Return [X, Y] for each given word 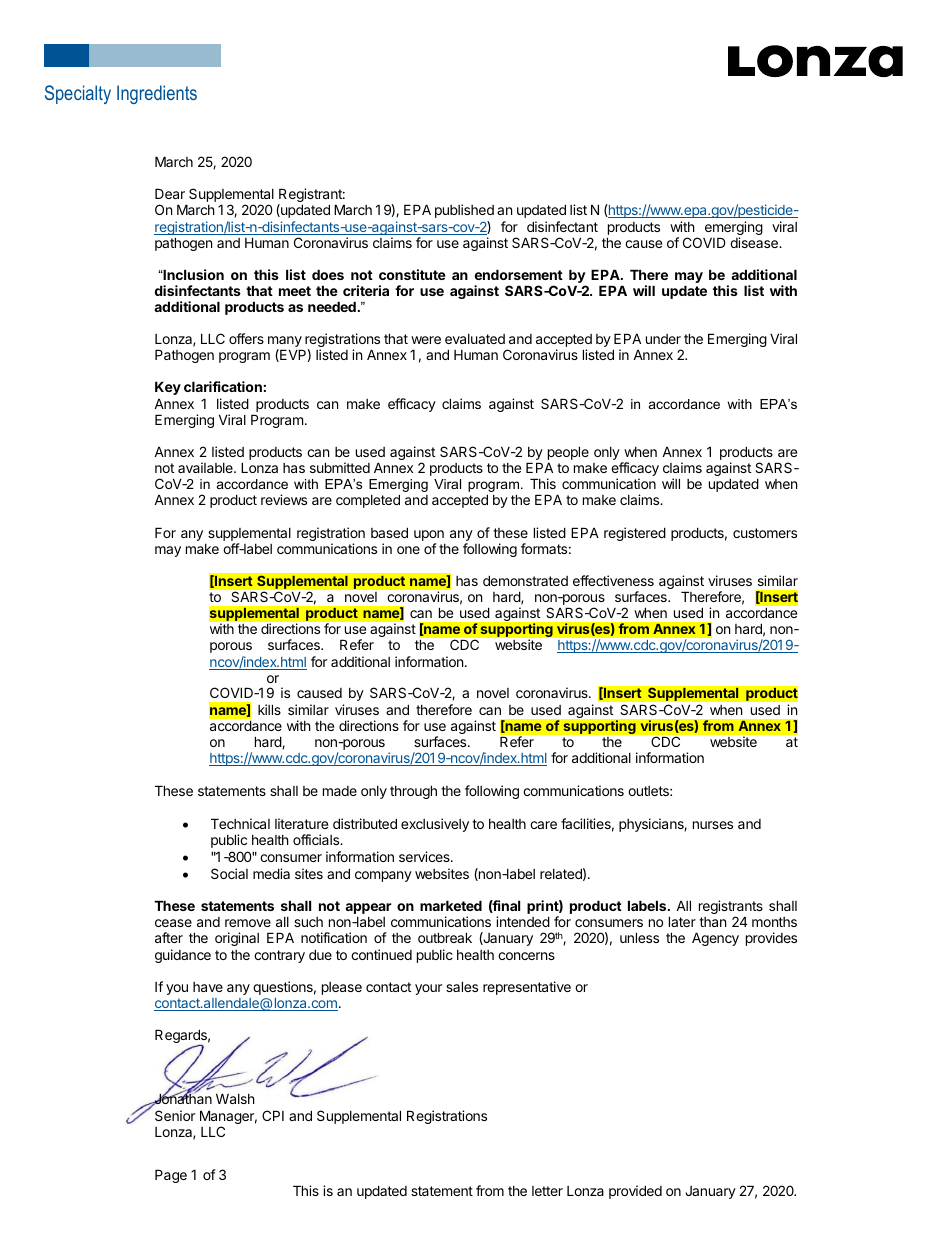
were [426, 340]
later [682, 921]
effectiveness [613, 580]
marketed [451, 905]
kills [269, 709]
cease [173, 923]
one [408, 550]
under [663, 339]
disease [755, 242]
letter [547, 1191]
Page [171, 1176]
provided [635, 1192]
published [464, 211]
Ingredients [157, 94]
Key [168, 388]
